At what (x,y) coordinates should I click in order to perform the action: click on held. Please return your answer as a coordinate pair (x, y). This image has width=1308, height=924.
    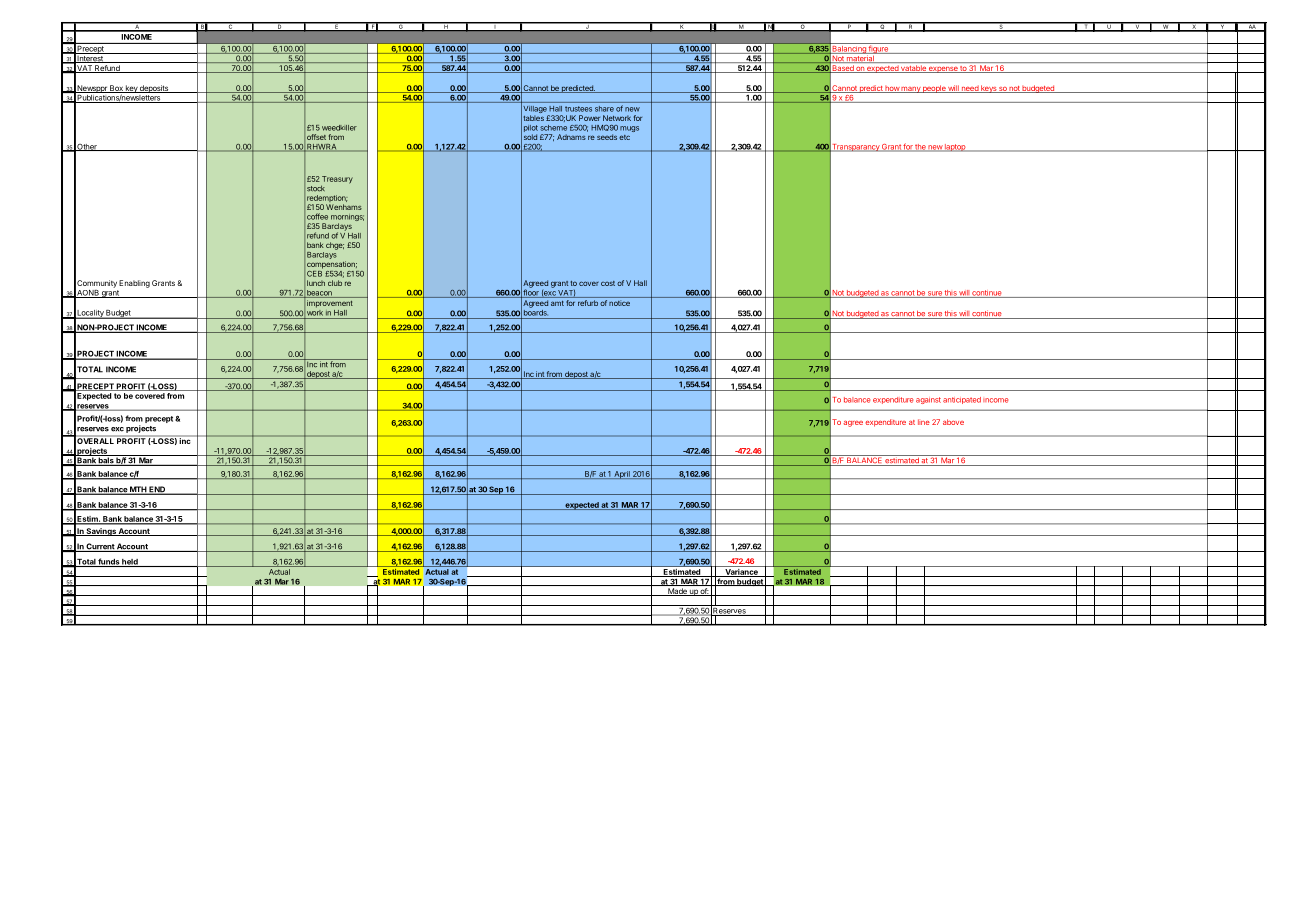
    Looking at the image, I should click on (130, 563).
